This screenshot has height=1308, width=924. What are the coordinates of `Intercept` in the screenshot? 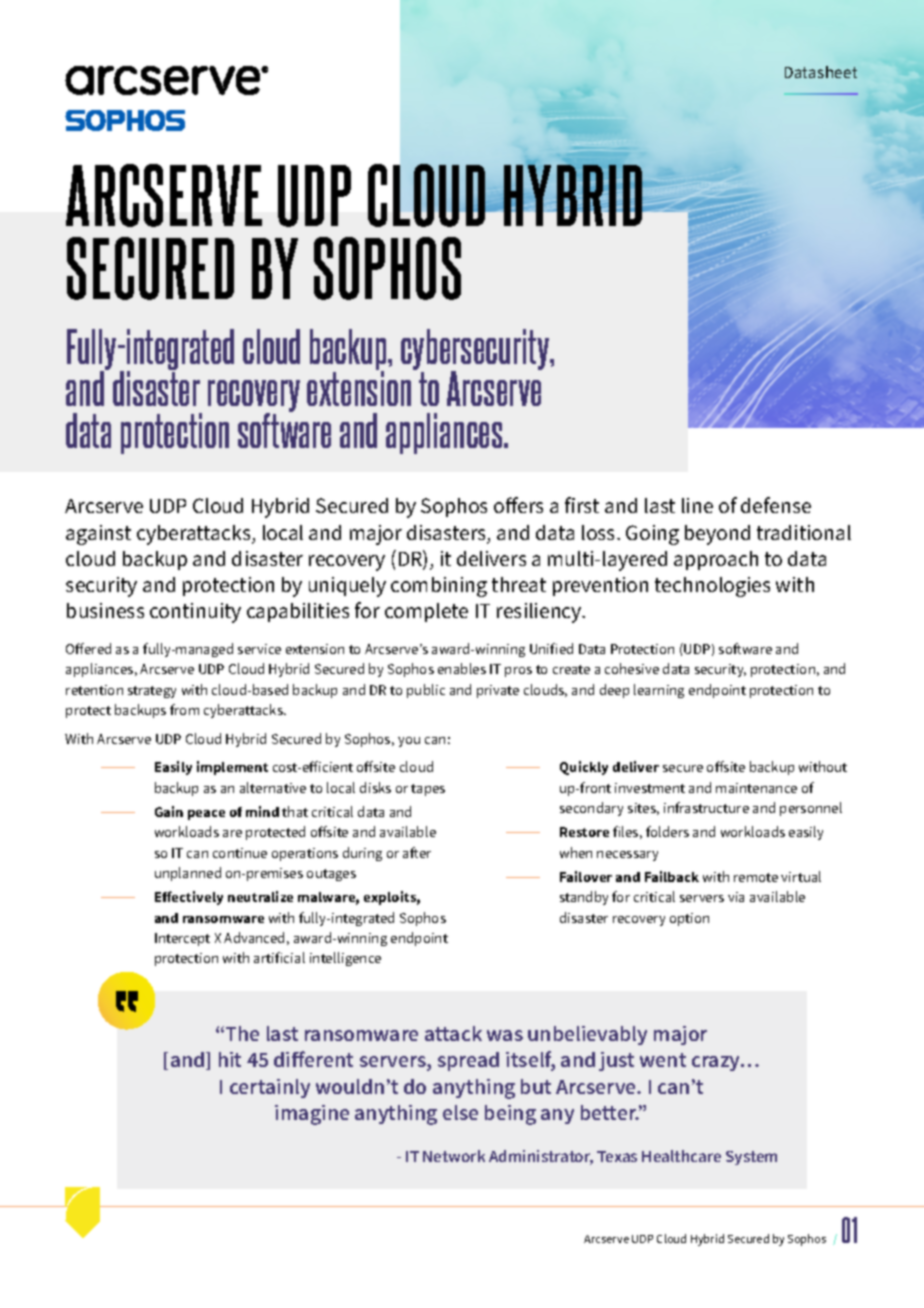 It's located at (182, 939).
